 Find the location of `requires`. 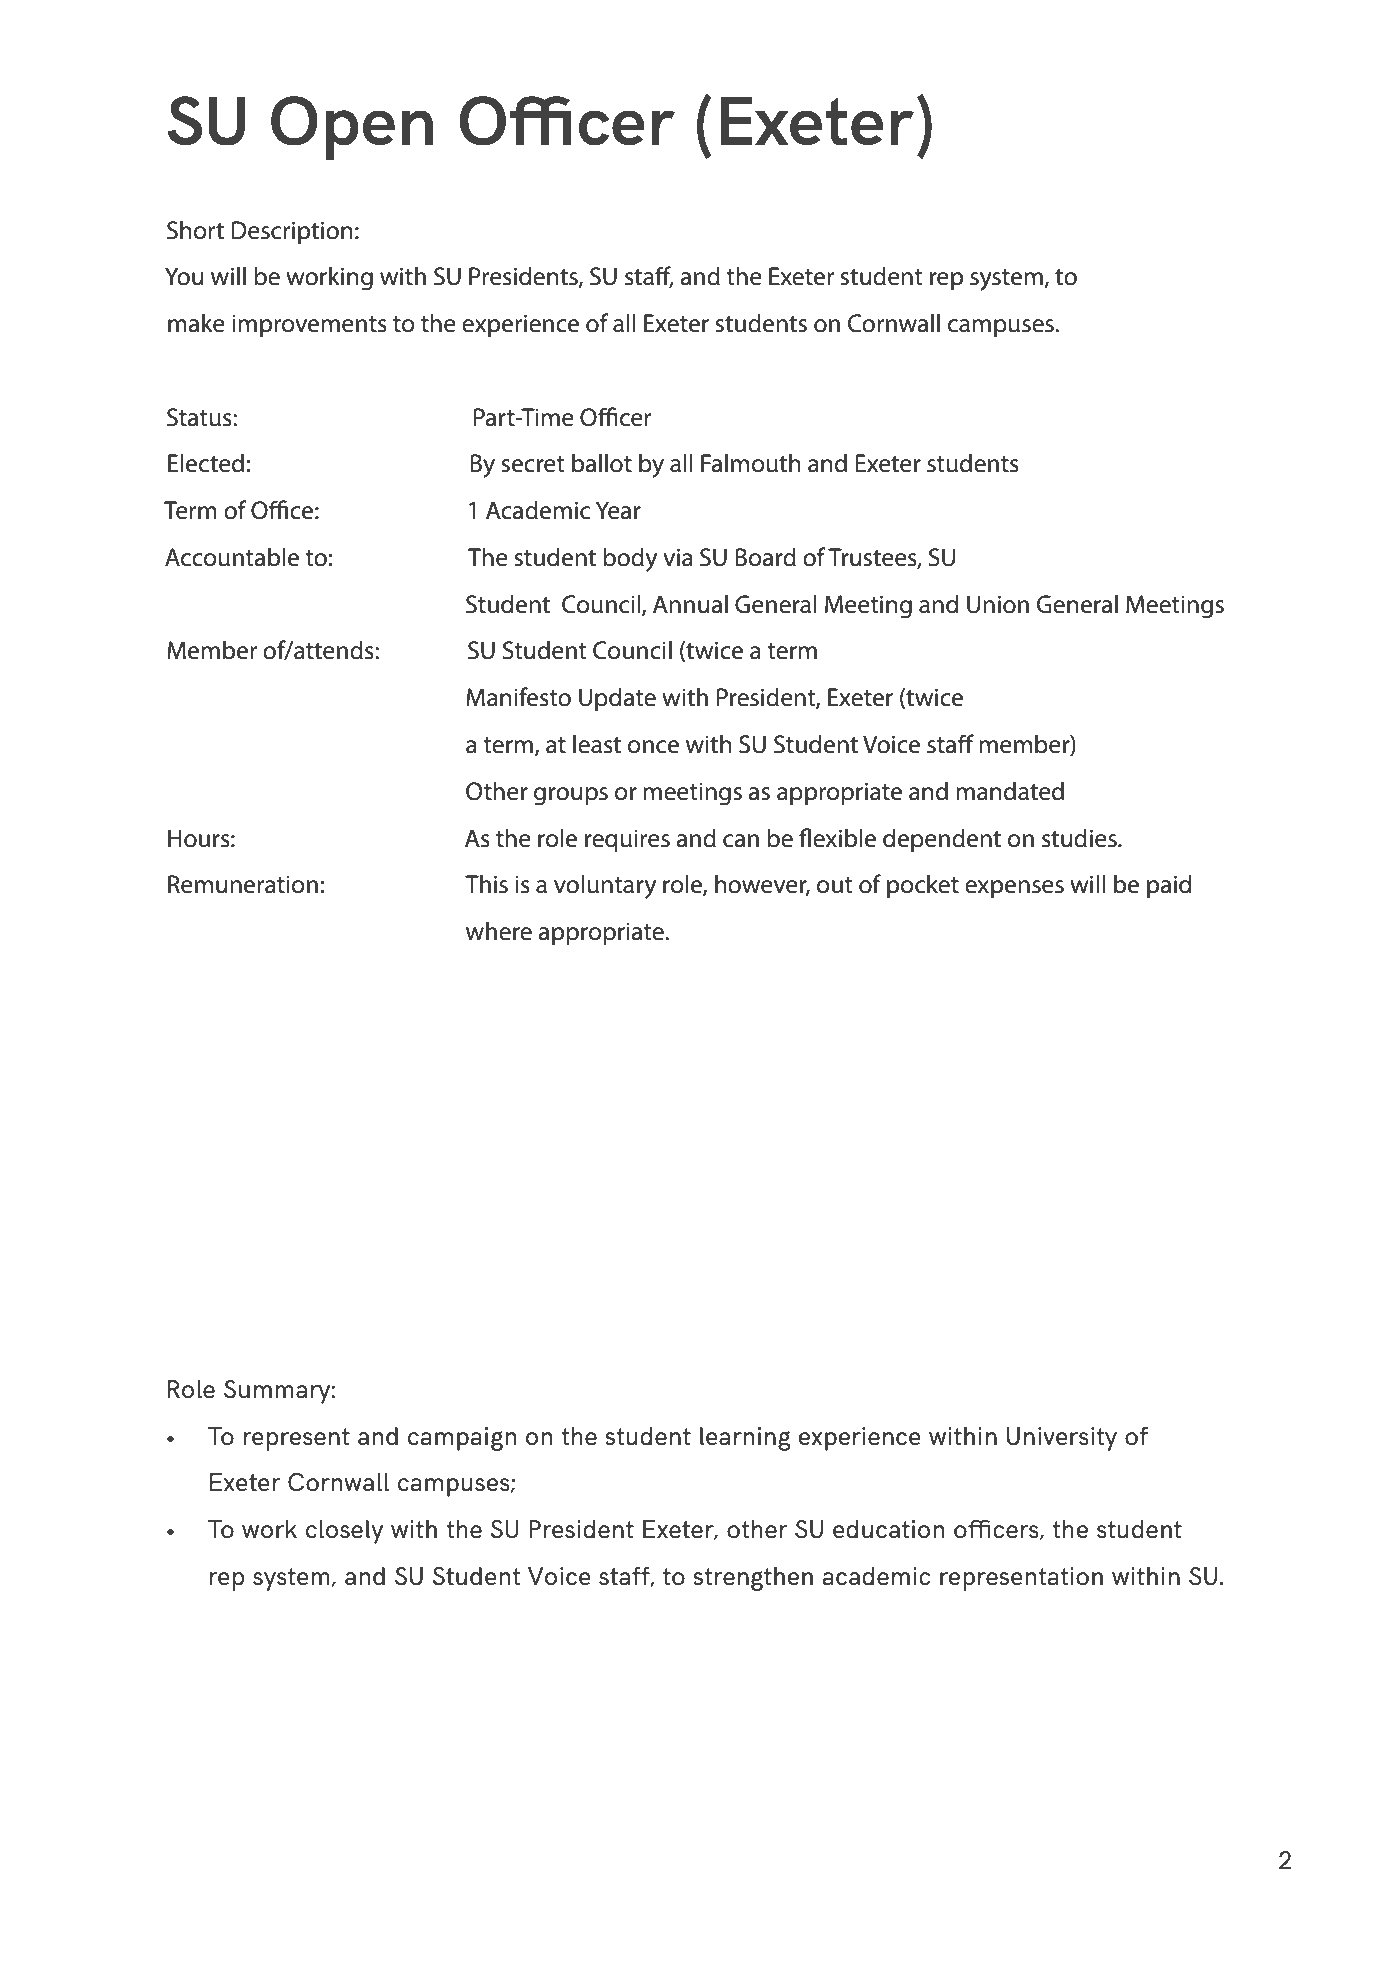

requires is located at coordinates (627, 840).
